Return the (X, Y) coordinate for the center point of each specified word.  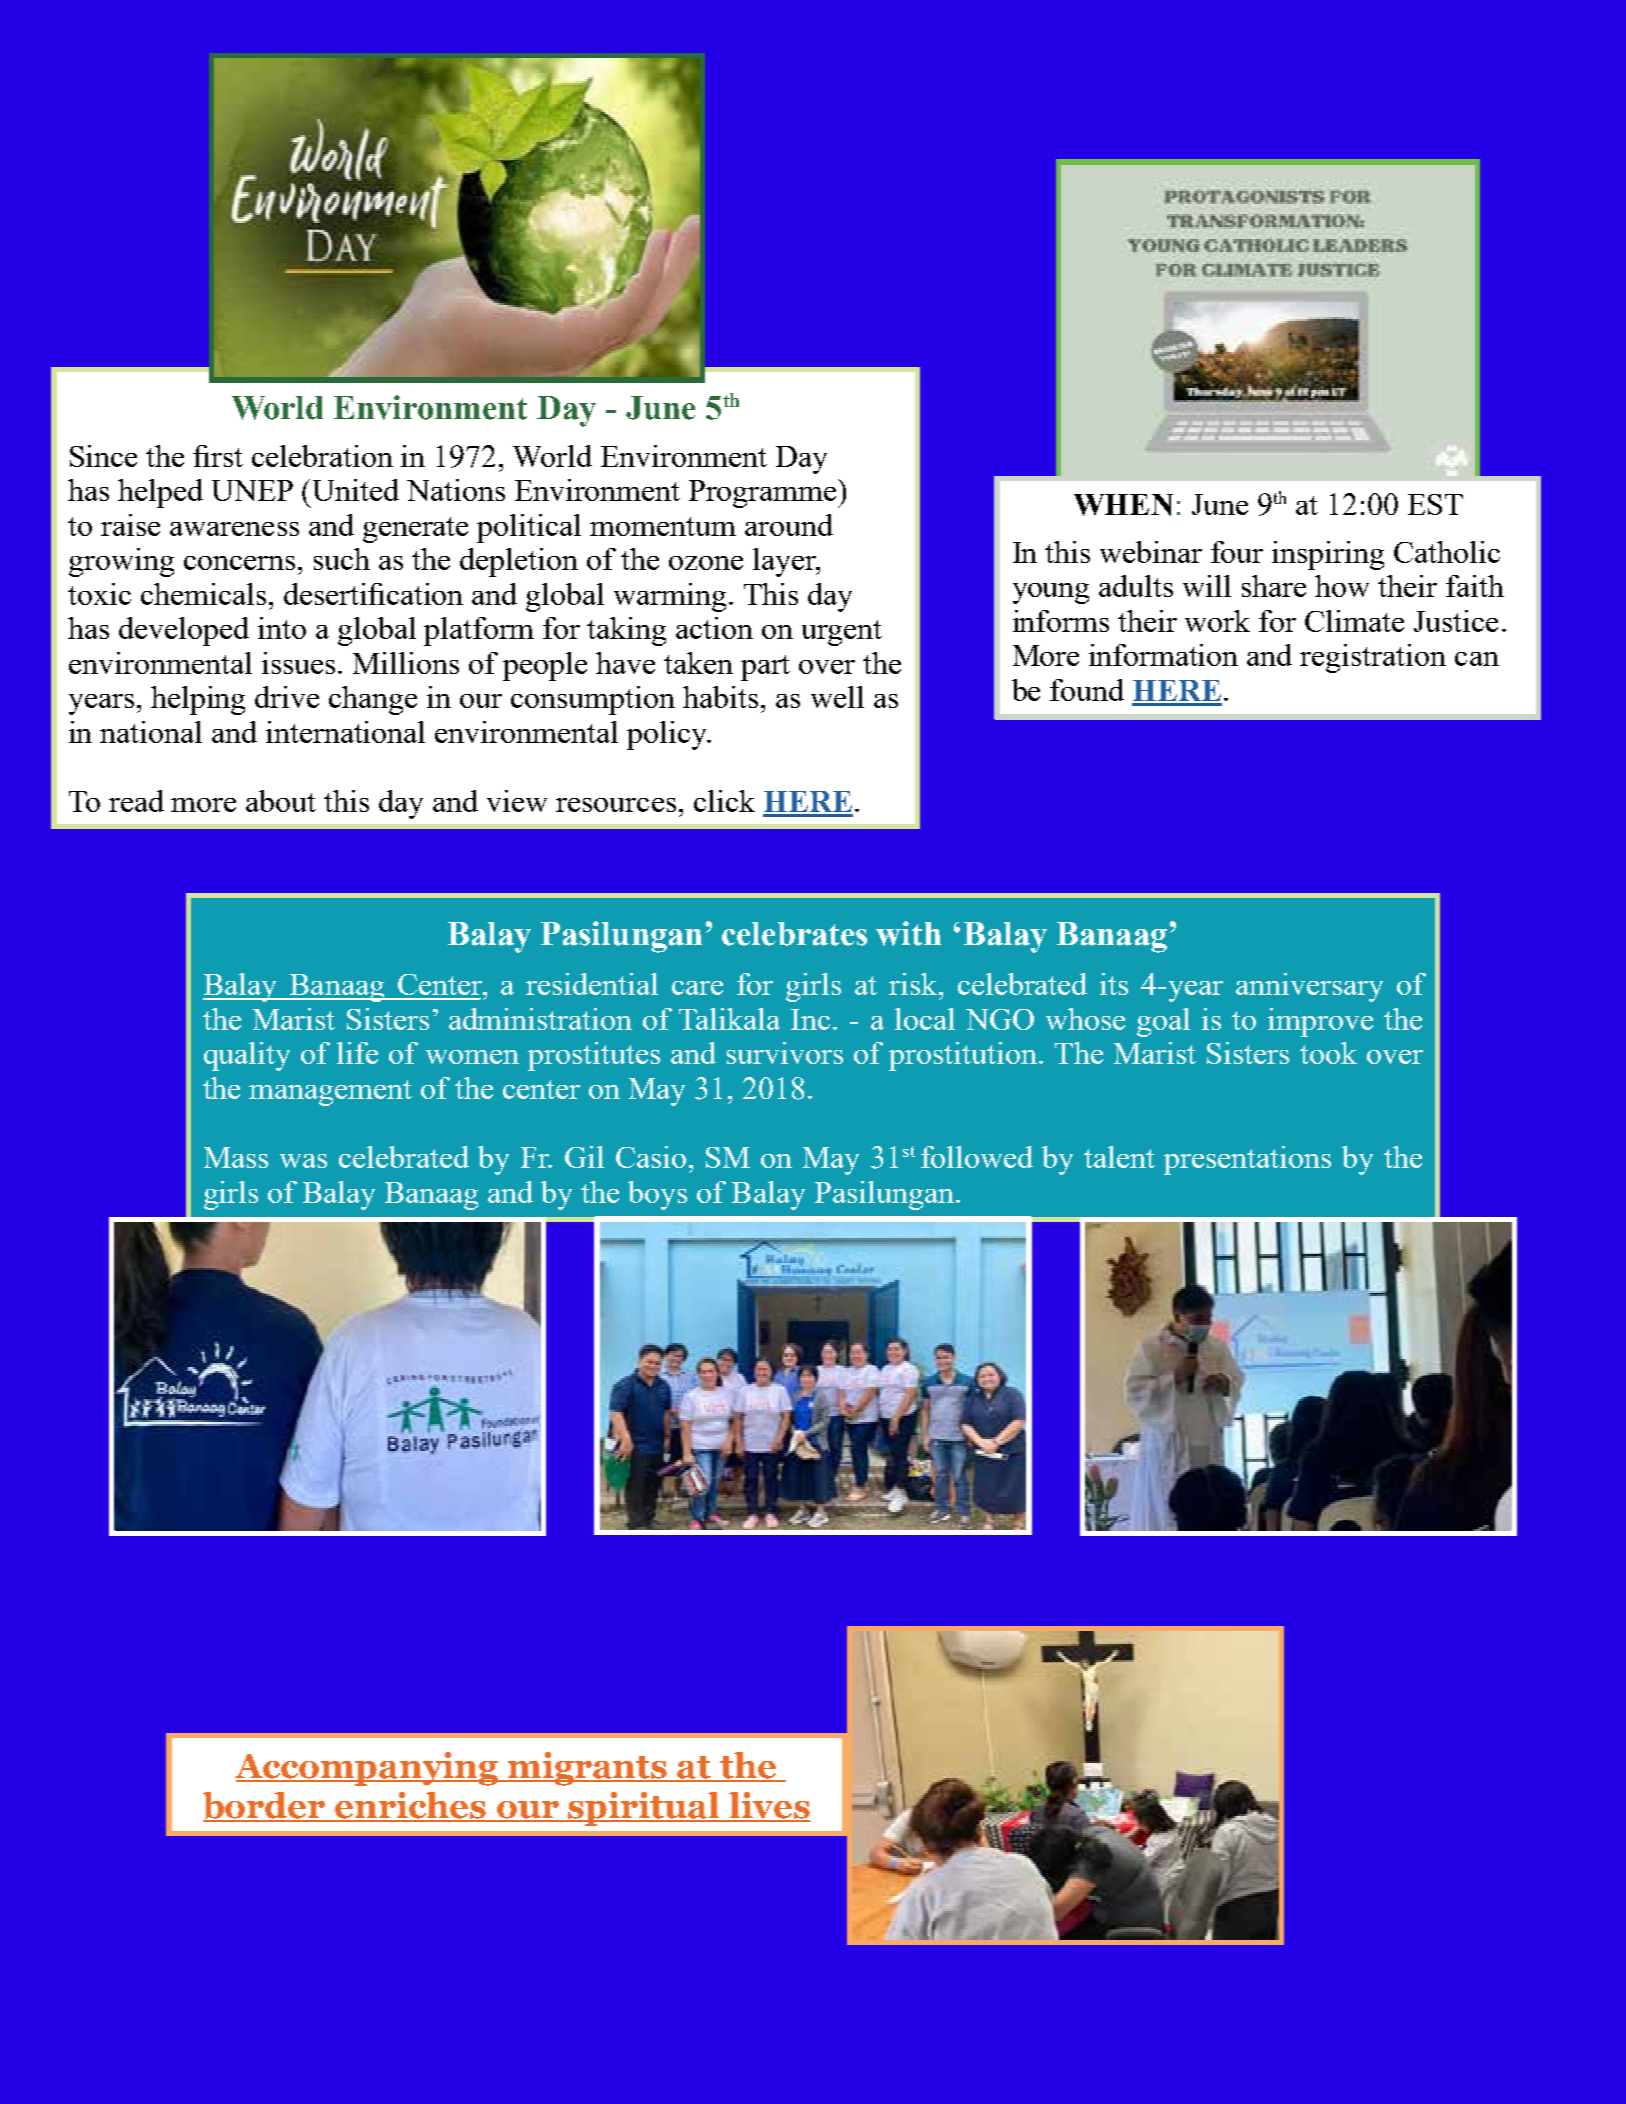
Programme (764, 493)
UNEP (252, 490)
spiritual (645, 1809)
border (265, 1806)
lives (768, 1806)
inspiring (1328, 555)
